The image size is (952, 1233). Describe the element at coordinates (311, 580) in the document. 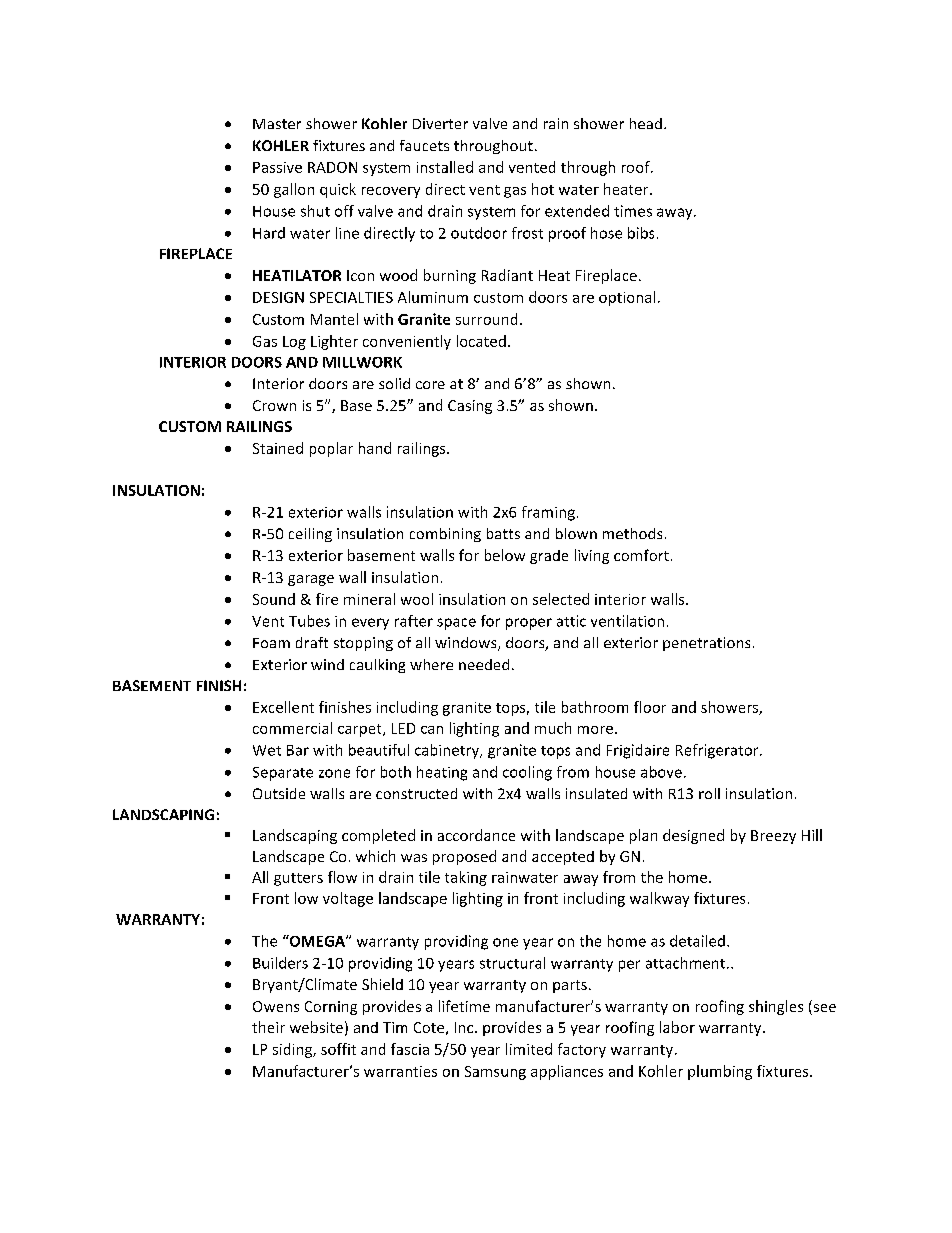

I see `garage` at that location.
